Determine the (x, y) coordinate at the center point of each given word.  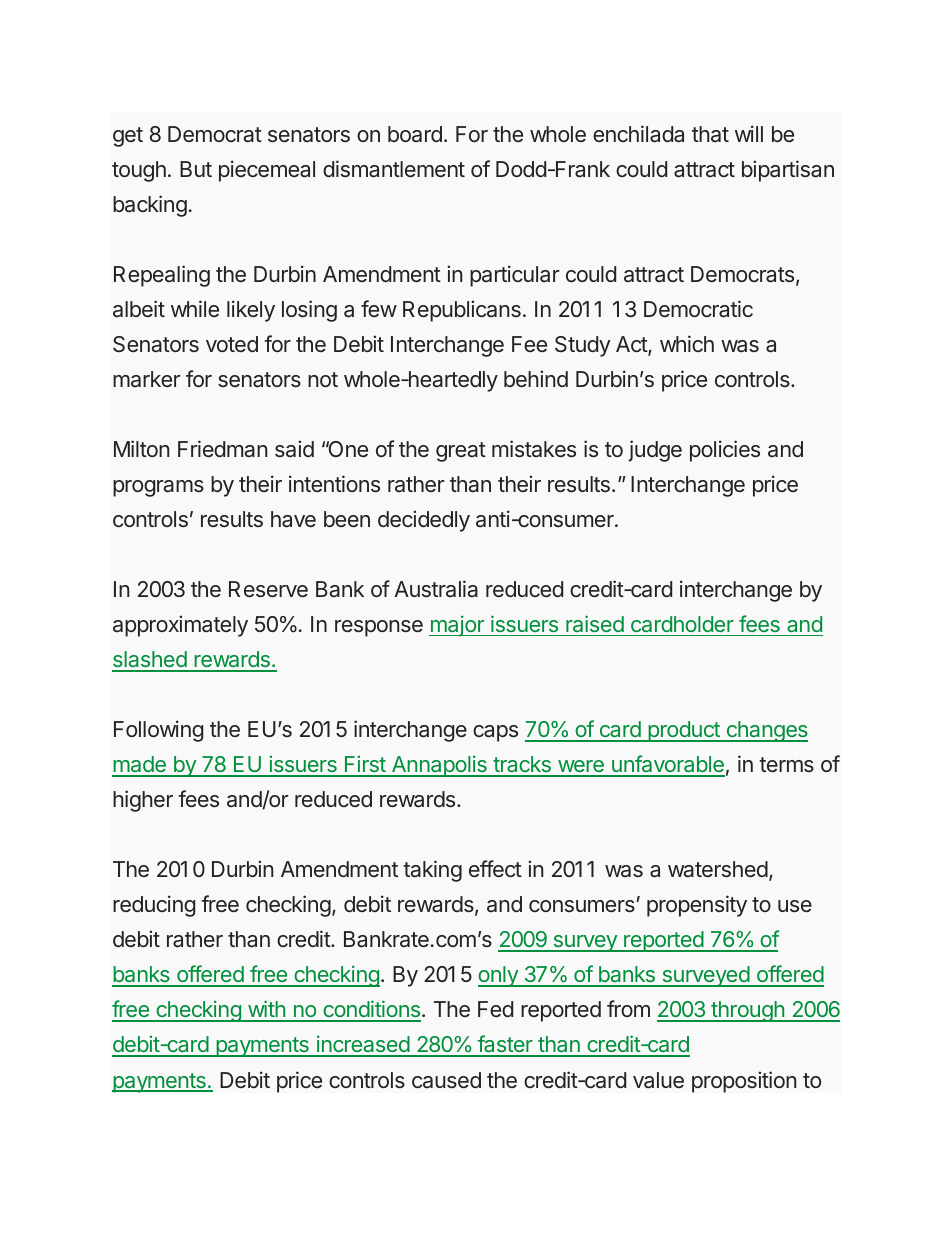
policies (725, 451)
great (461, 452)
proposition (744, 1082)
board (415, 134)
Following (158, 731)
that (710, 134)
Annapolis (439, 766)
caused (446, 1080)
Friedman (222, 449)
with (266, 1010)
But (196, 169)
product (684, 731)
